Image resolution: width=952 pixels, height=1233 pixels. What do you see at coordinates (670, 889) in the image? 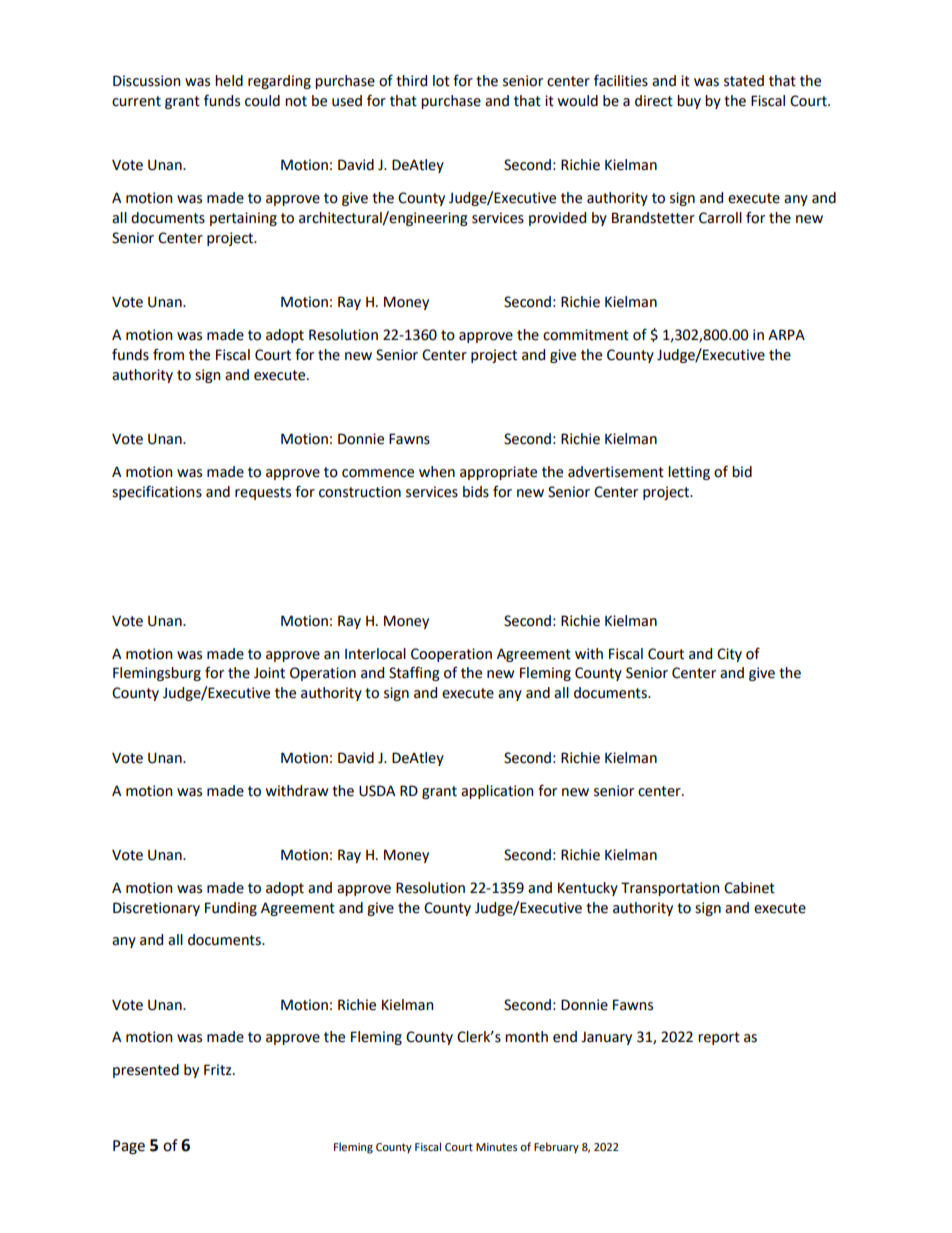
I see `Transportation` at bounding box center [670, 889].
